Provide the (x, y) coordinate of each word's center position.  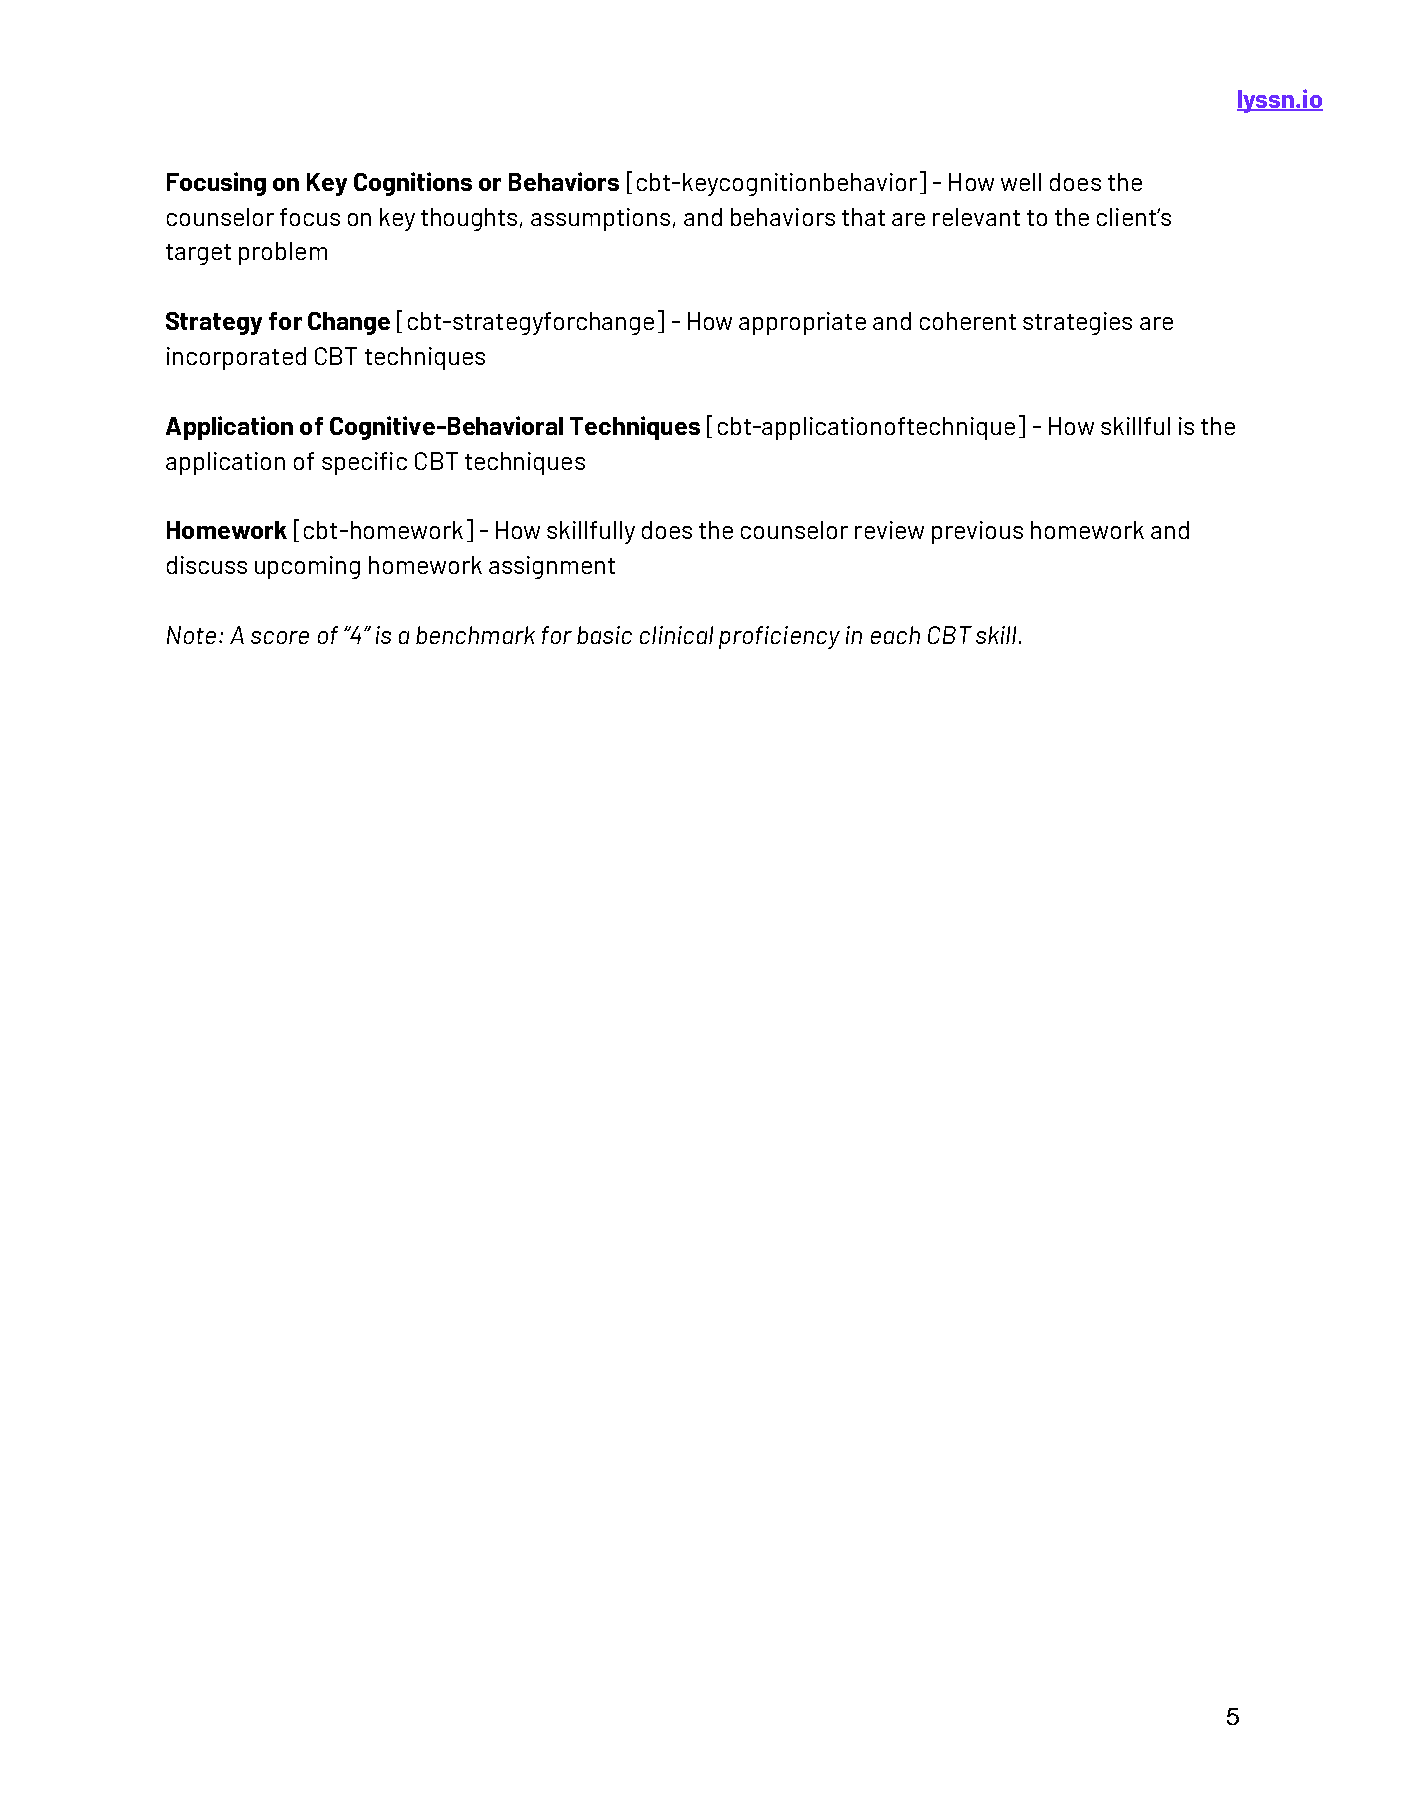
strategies (1077, 323)
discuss (207, 565)
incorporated (236, 358)
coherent (968, 321)
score (280, 637)
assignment (552, 567)
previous (977, 532)
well (1021, 182)
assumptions (600, 219)
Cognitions (413, 184)
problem (283, 253)
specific (364, 463)
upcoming (307, 567)
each (895, 635)
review (889, 530)
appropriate (802, 323)
